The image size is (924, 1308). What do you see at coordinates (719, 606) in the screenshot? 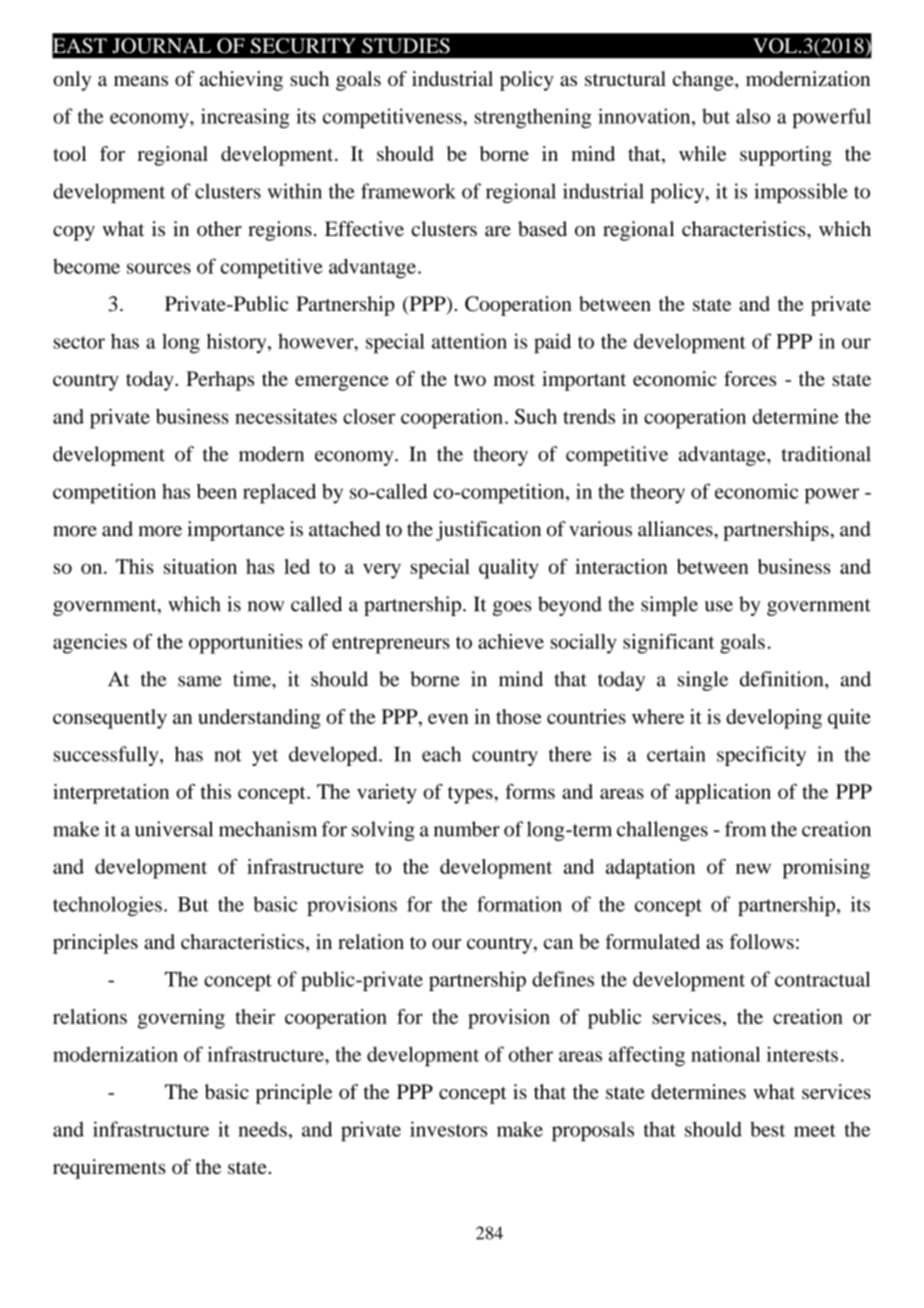
I see `use` at bounding box center [719, 606].
